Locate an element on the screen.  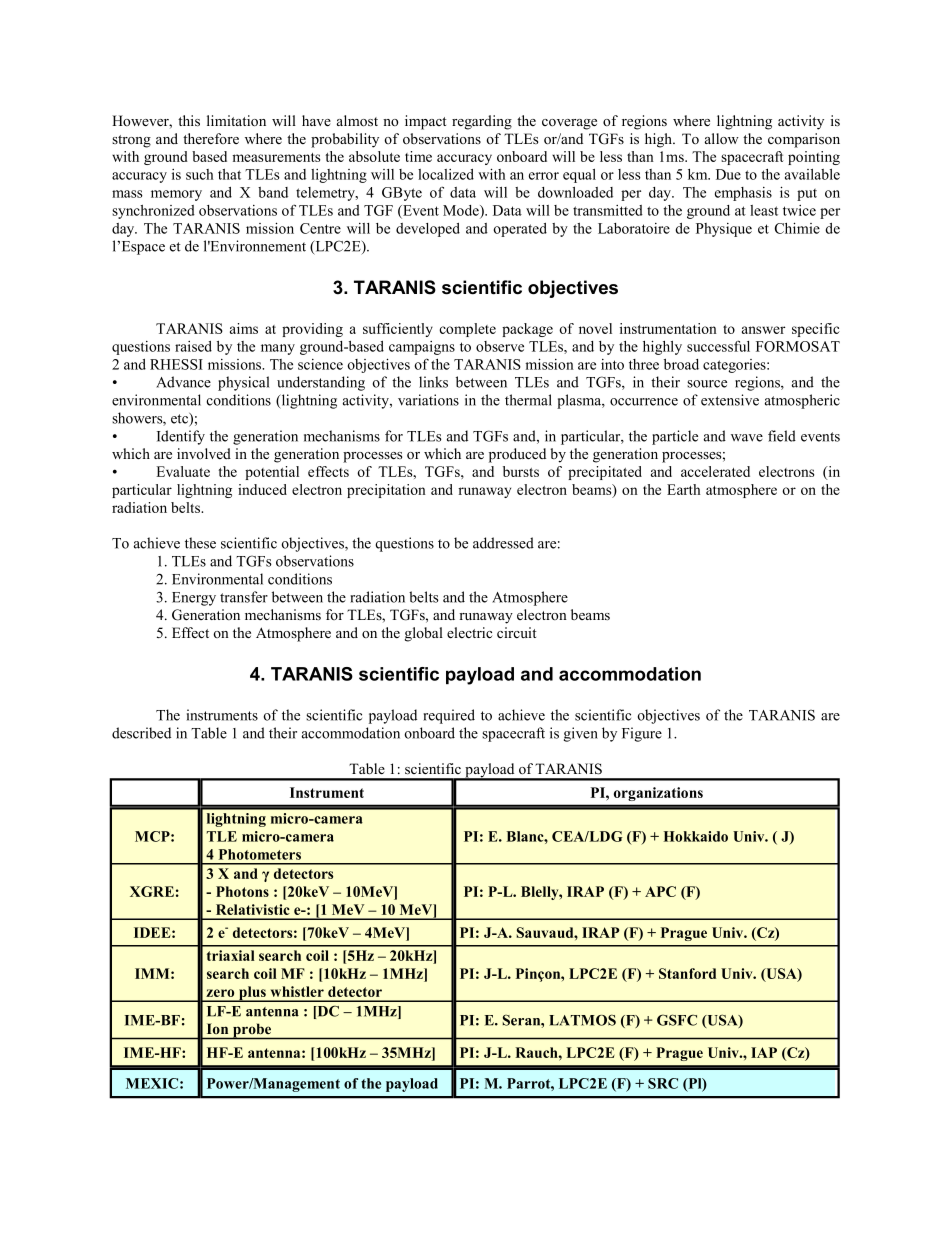
produced is located at coordinates (517, 455).
